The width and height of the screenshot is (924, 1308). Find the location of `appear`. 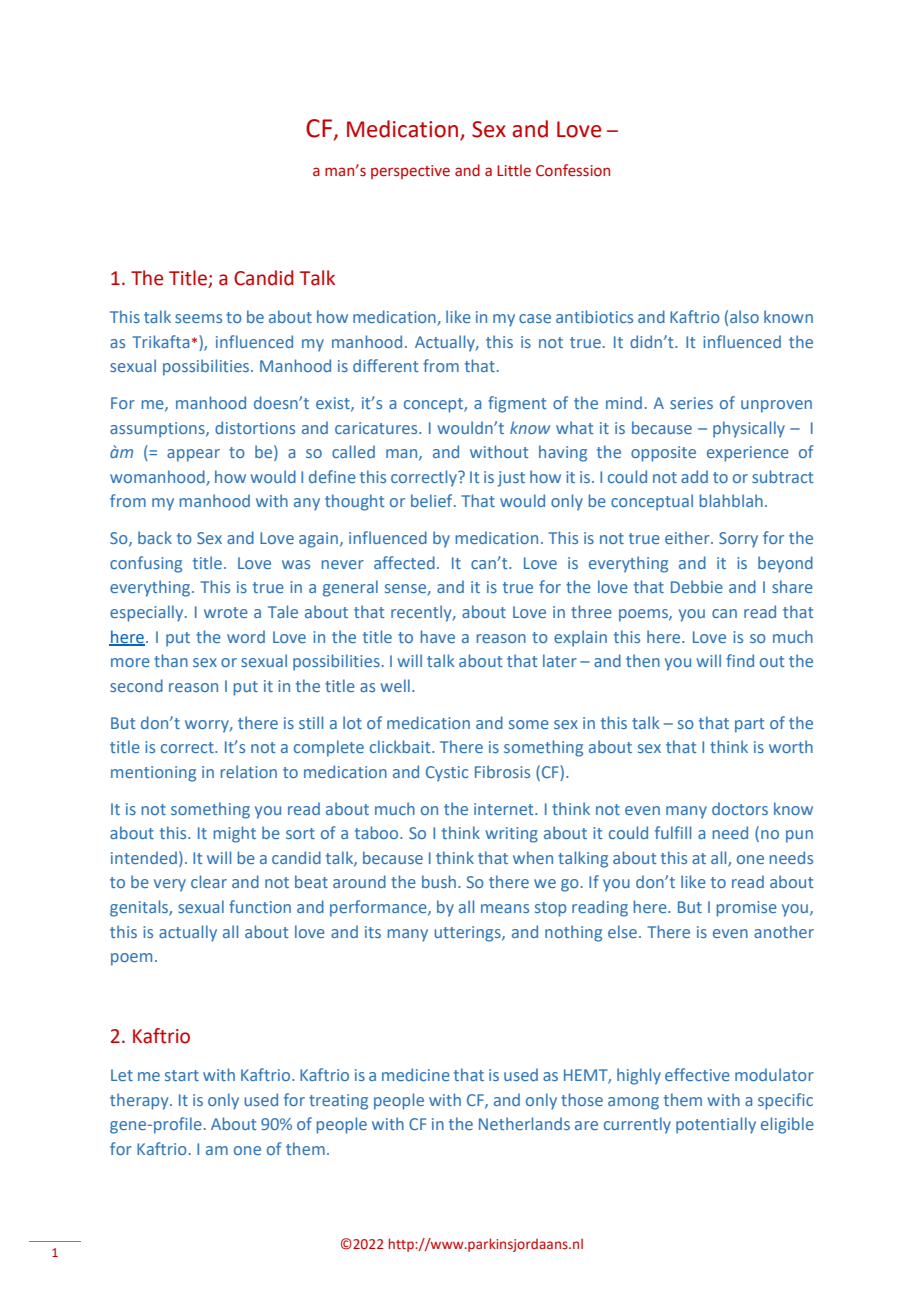

appear is located at coordinates (193, 455).
